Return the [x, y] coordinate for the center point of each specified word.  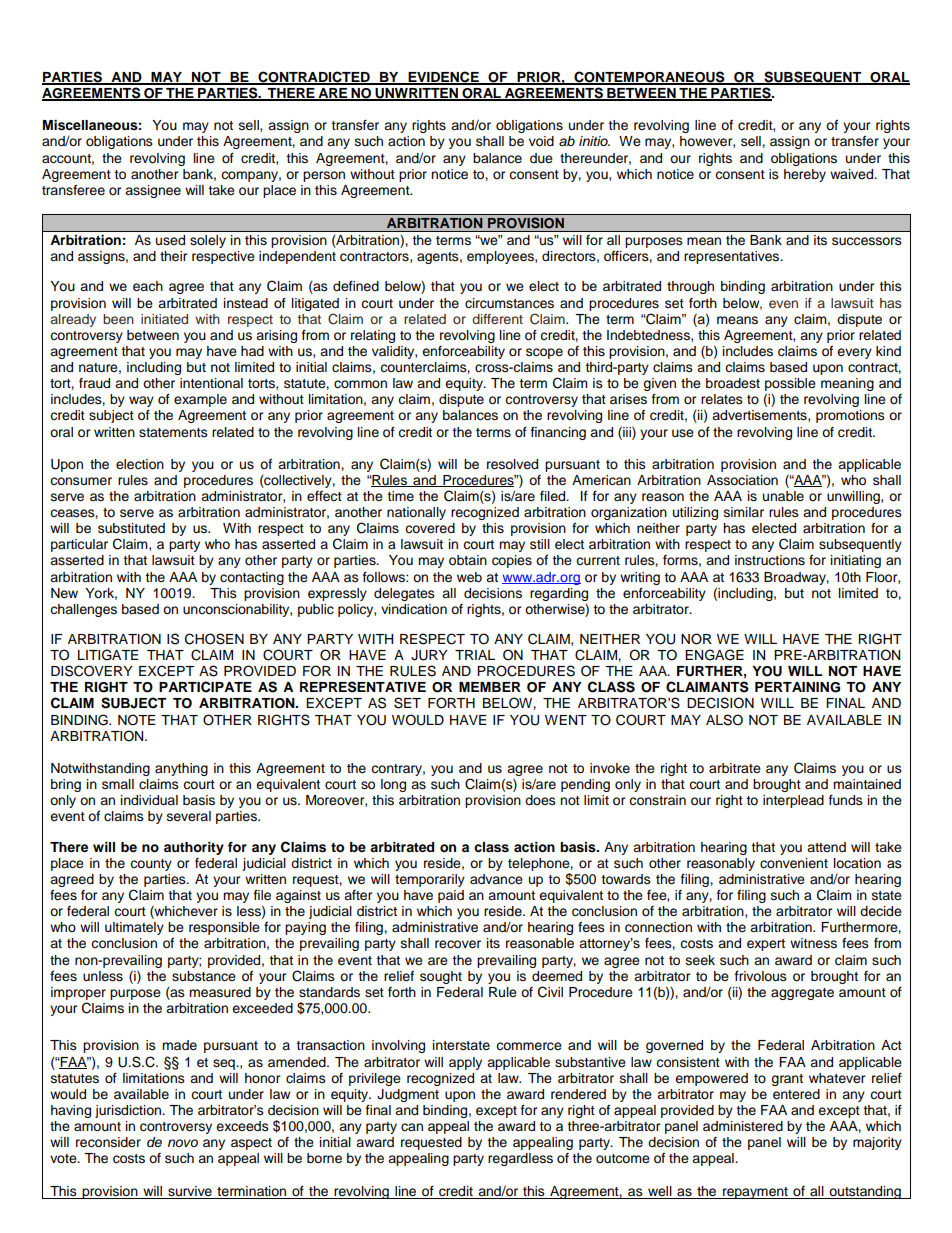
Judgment [408, 1095]
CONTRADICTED [314, 78]
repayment [755, 1193]
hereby [805, 175]
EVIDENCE [443, 78]
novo [183, 1143]
